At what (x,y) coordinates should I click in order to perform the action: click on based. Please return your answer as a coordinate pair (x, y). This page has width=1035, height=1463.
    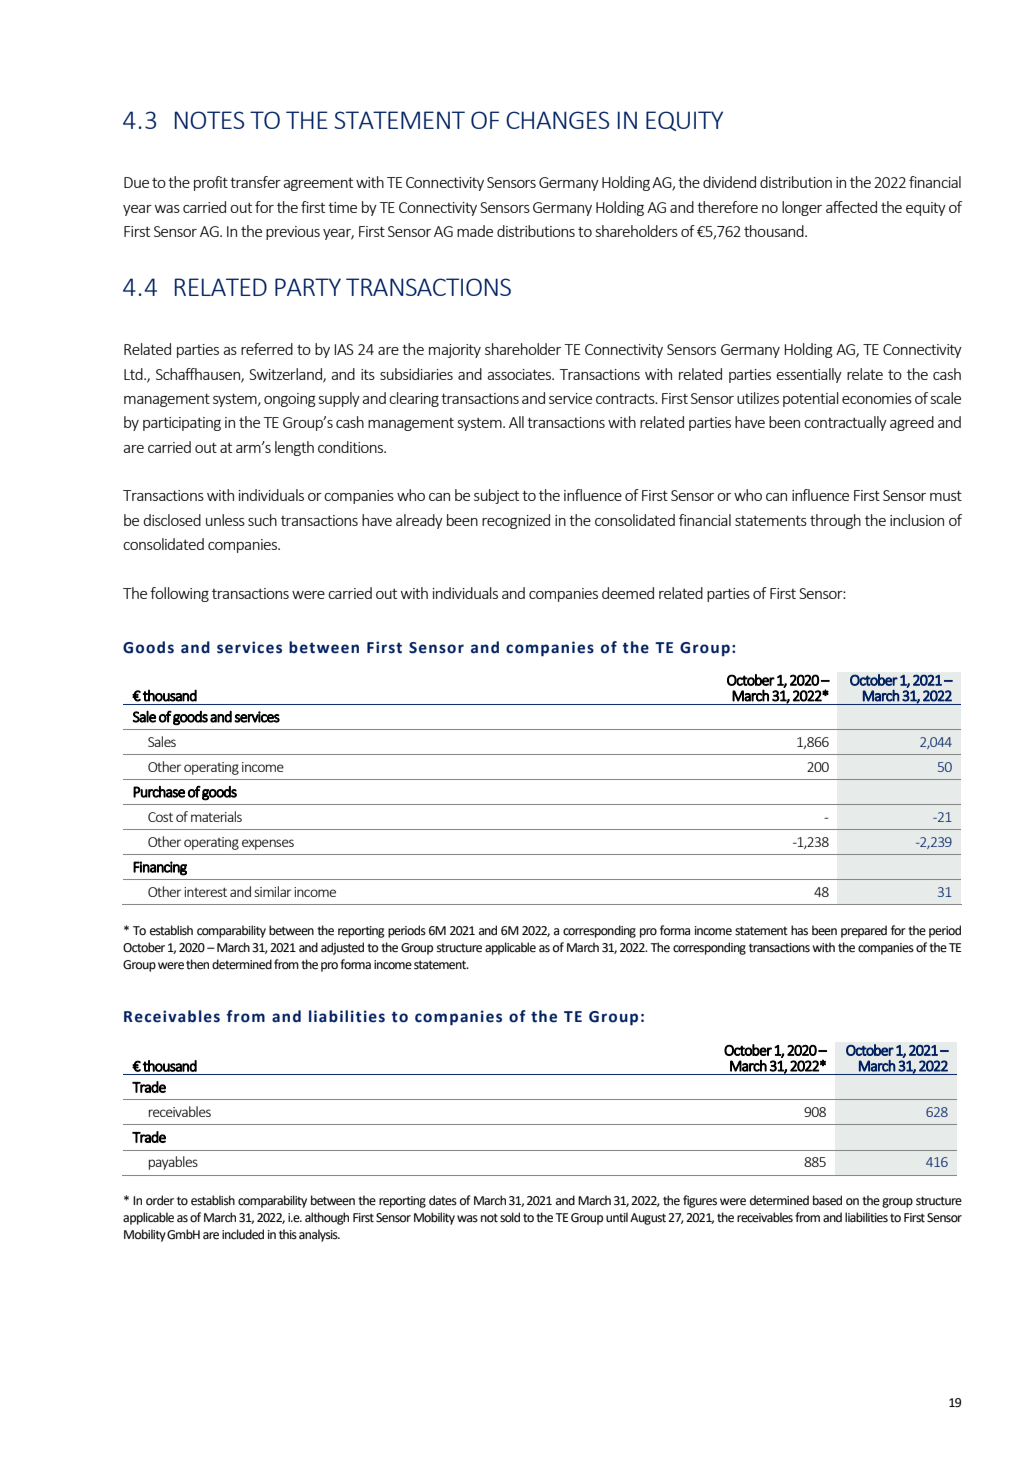
    Looking at the image, I should click on (827, 1200).
